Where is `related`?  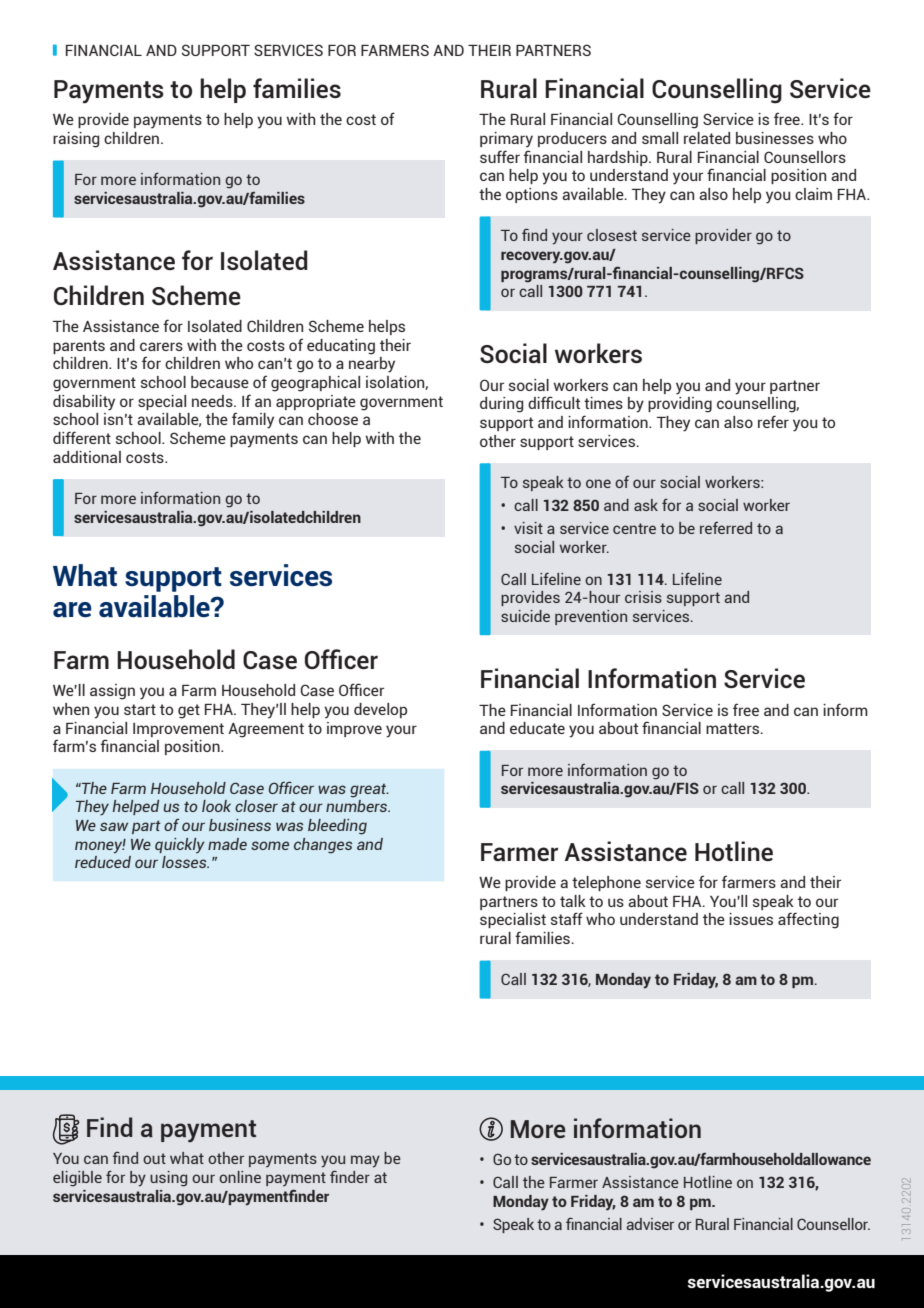
related is located at coordinates (707, 138).
